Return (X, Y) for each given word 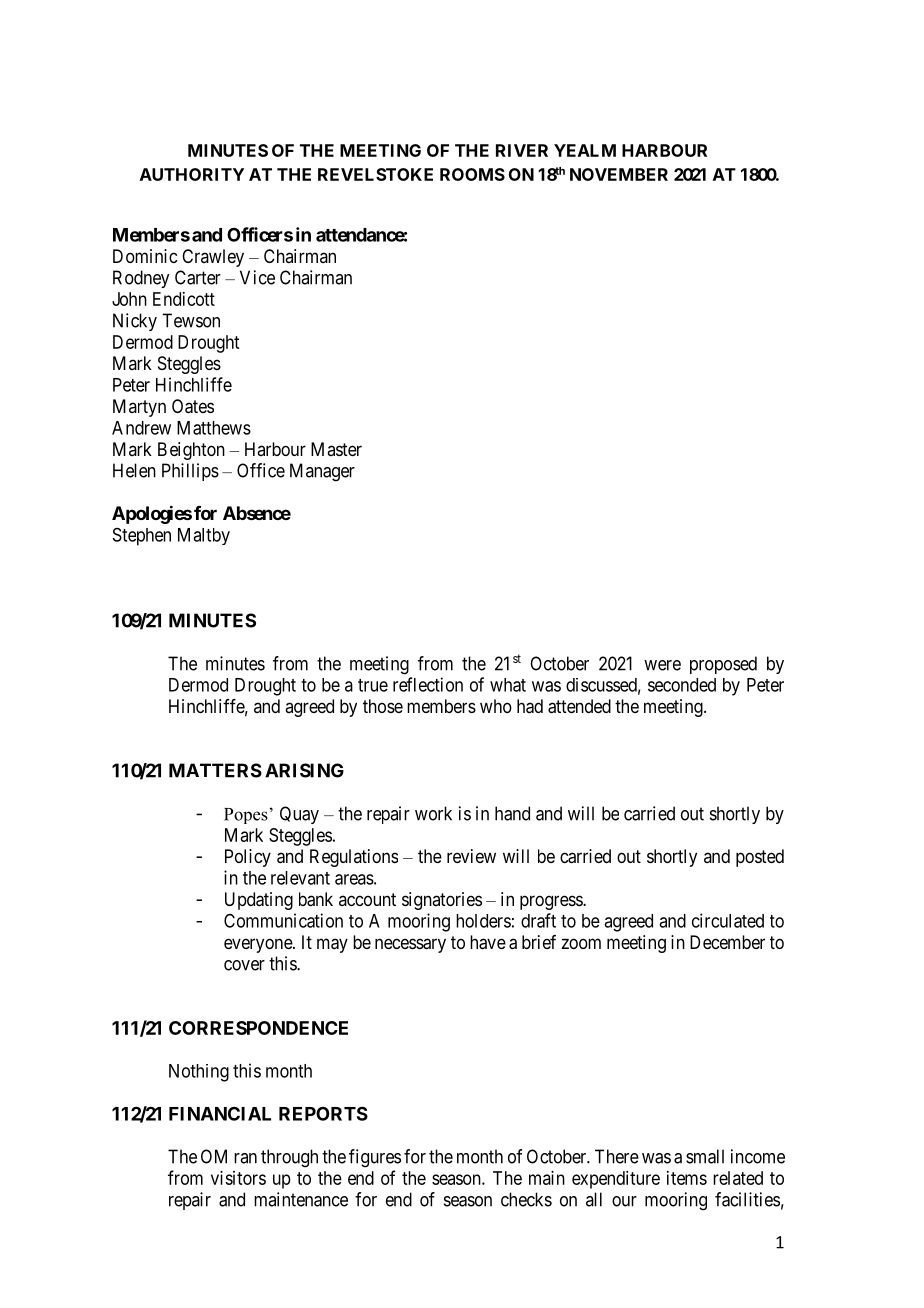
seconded (682, 685)
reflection (428, 684)
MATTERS (215, 770)
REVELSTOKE (375, 174)
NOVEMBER (619, 174)
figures (375, 1158)
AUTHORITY (192, 174)
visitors (238, 1178)
